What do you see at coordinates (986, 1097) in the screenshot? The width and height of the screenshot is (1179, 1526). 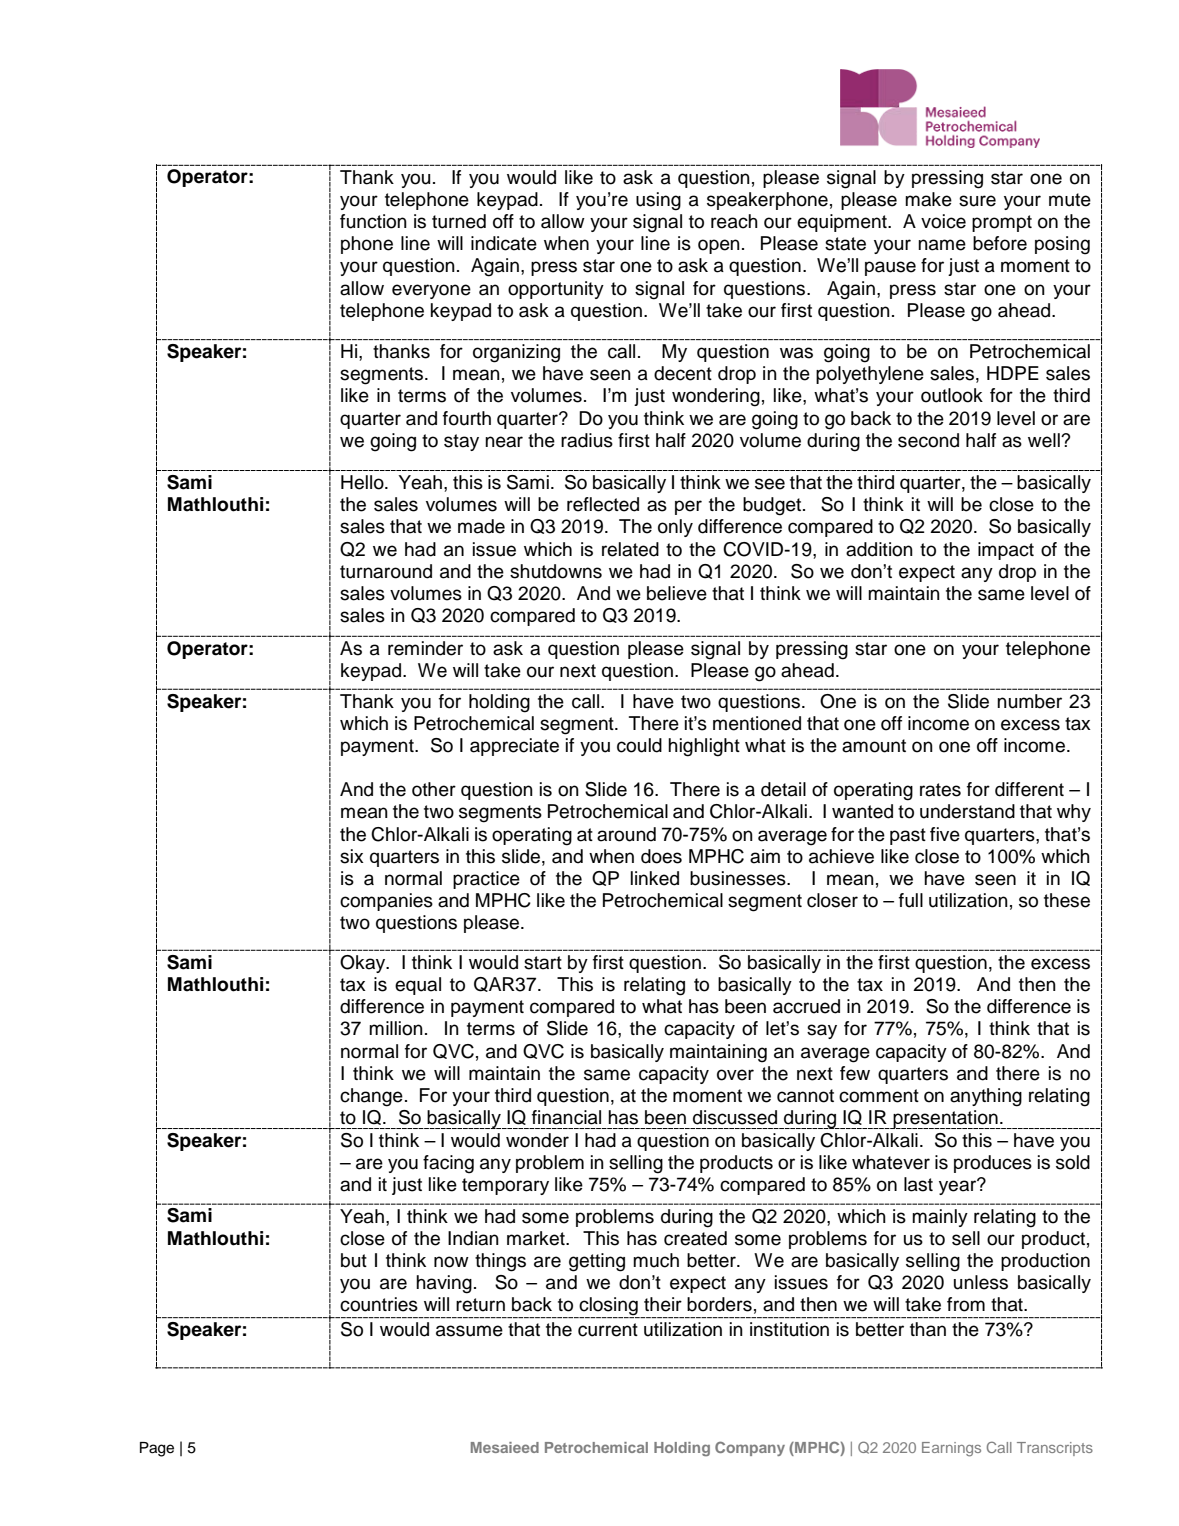 I see `anything` at bounding box center [986, 1097].
